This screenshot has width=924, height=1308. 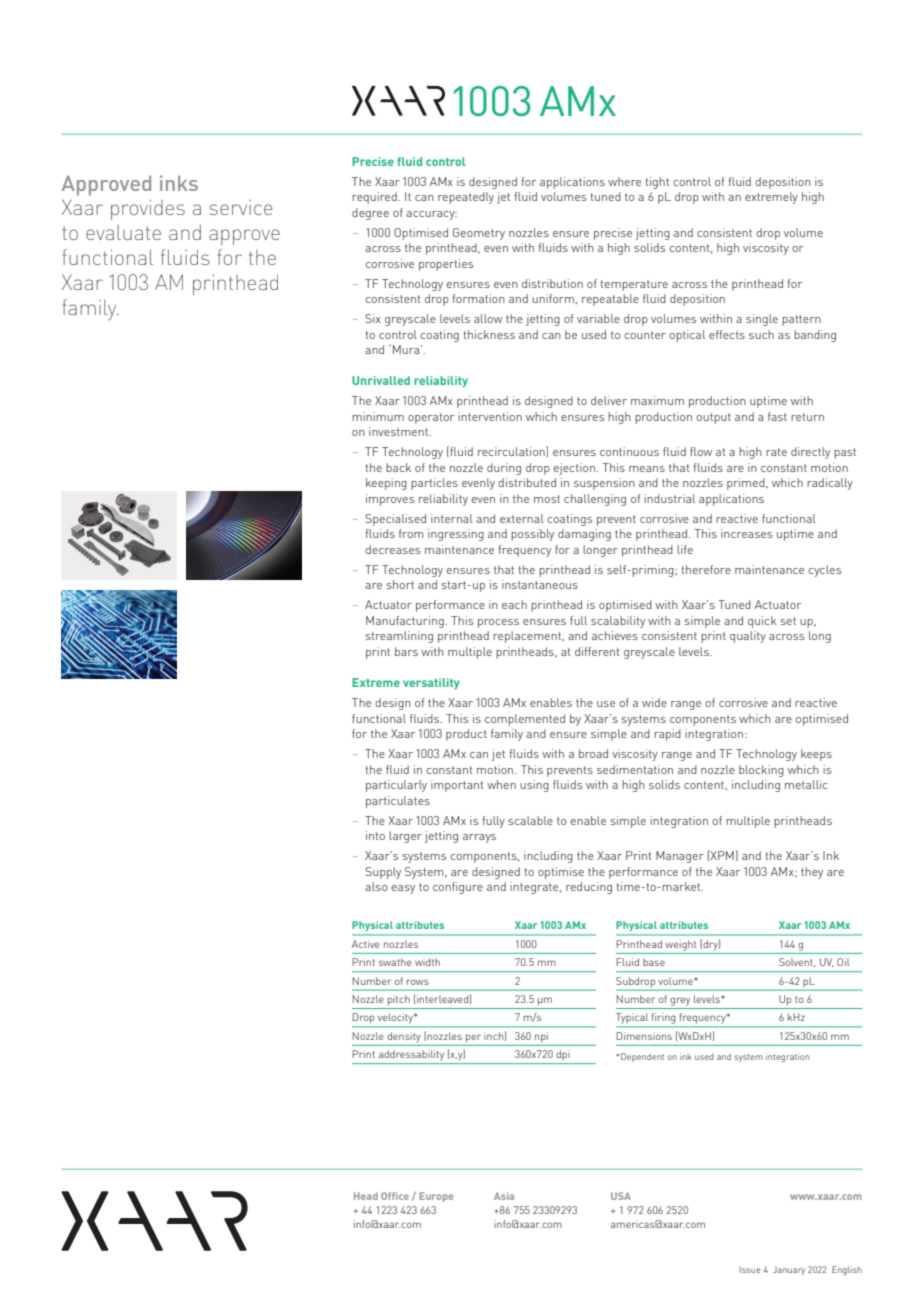 What do you see at coordinates (746, 533) in the screenshot?
I see `increases` at bounding box center [746, 533].
